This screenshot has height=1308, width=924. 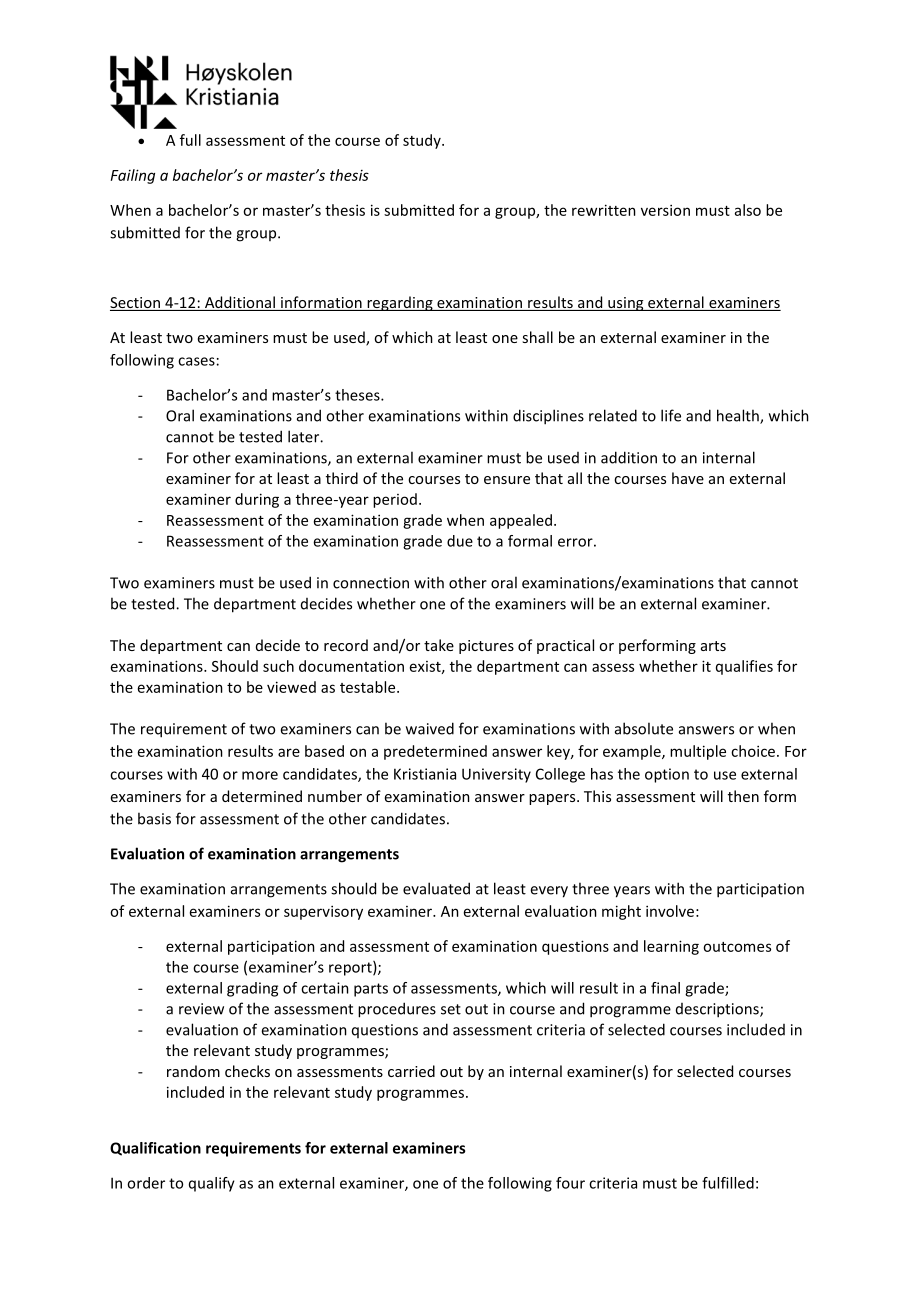 What do you see at coordinates (196, 361) in the screenshot?
I see `cases` at bounding box center [196, 361].
